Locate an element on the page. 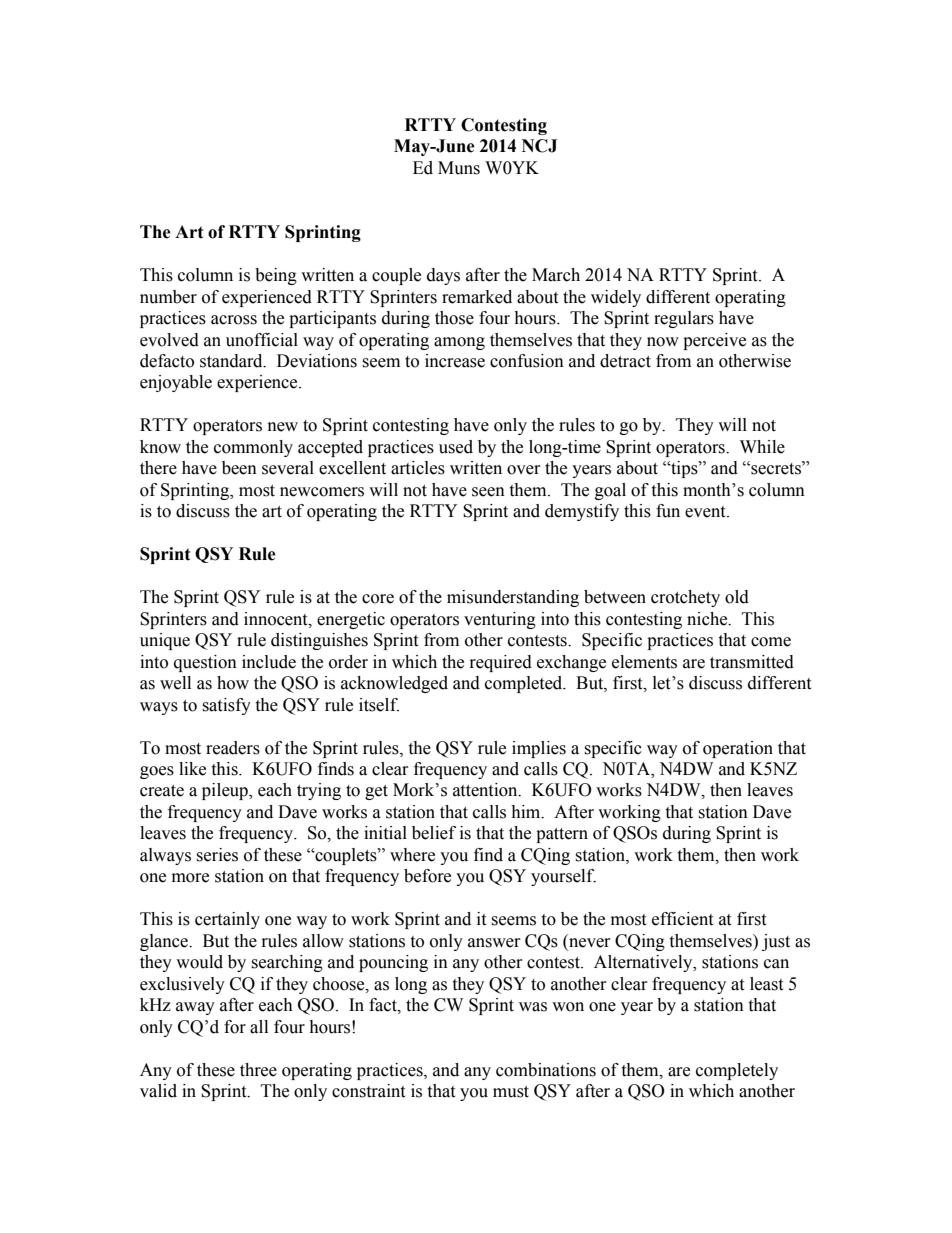 This document has height=1233, width=952. efficient is located at coordinates (682, 919).
